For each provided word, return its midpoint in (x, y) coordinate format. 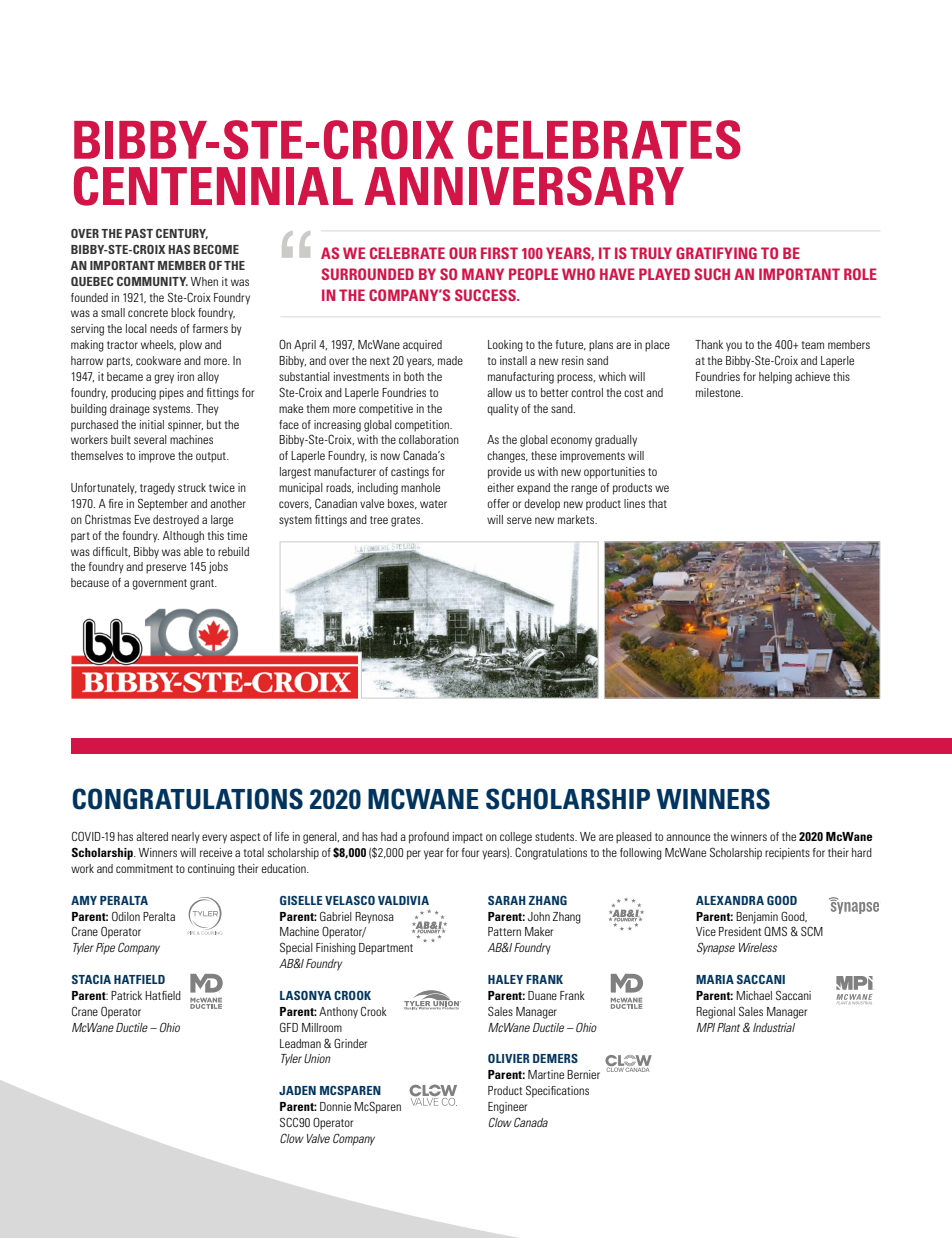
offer (498, 503)
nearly (186, 838)
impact (468, 838)
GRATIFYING (716, 253)
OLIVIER (509, 1058)
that (658, 503)
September (163, 504)
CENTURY (182, 234)
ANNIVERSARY (524, 186)
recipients (787, 854)
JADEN (297, 1090)
